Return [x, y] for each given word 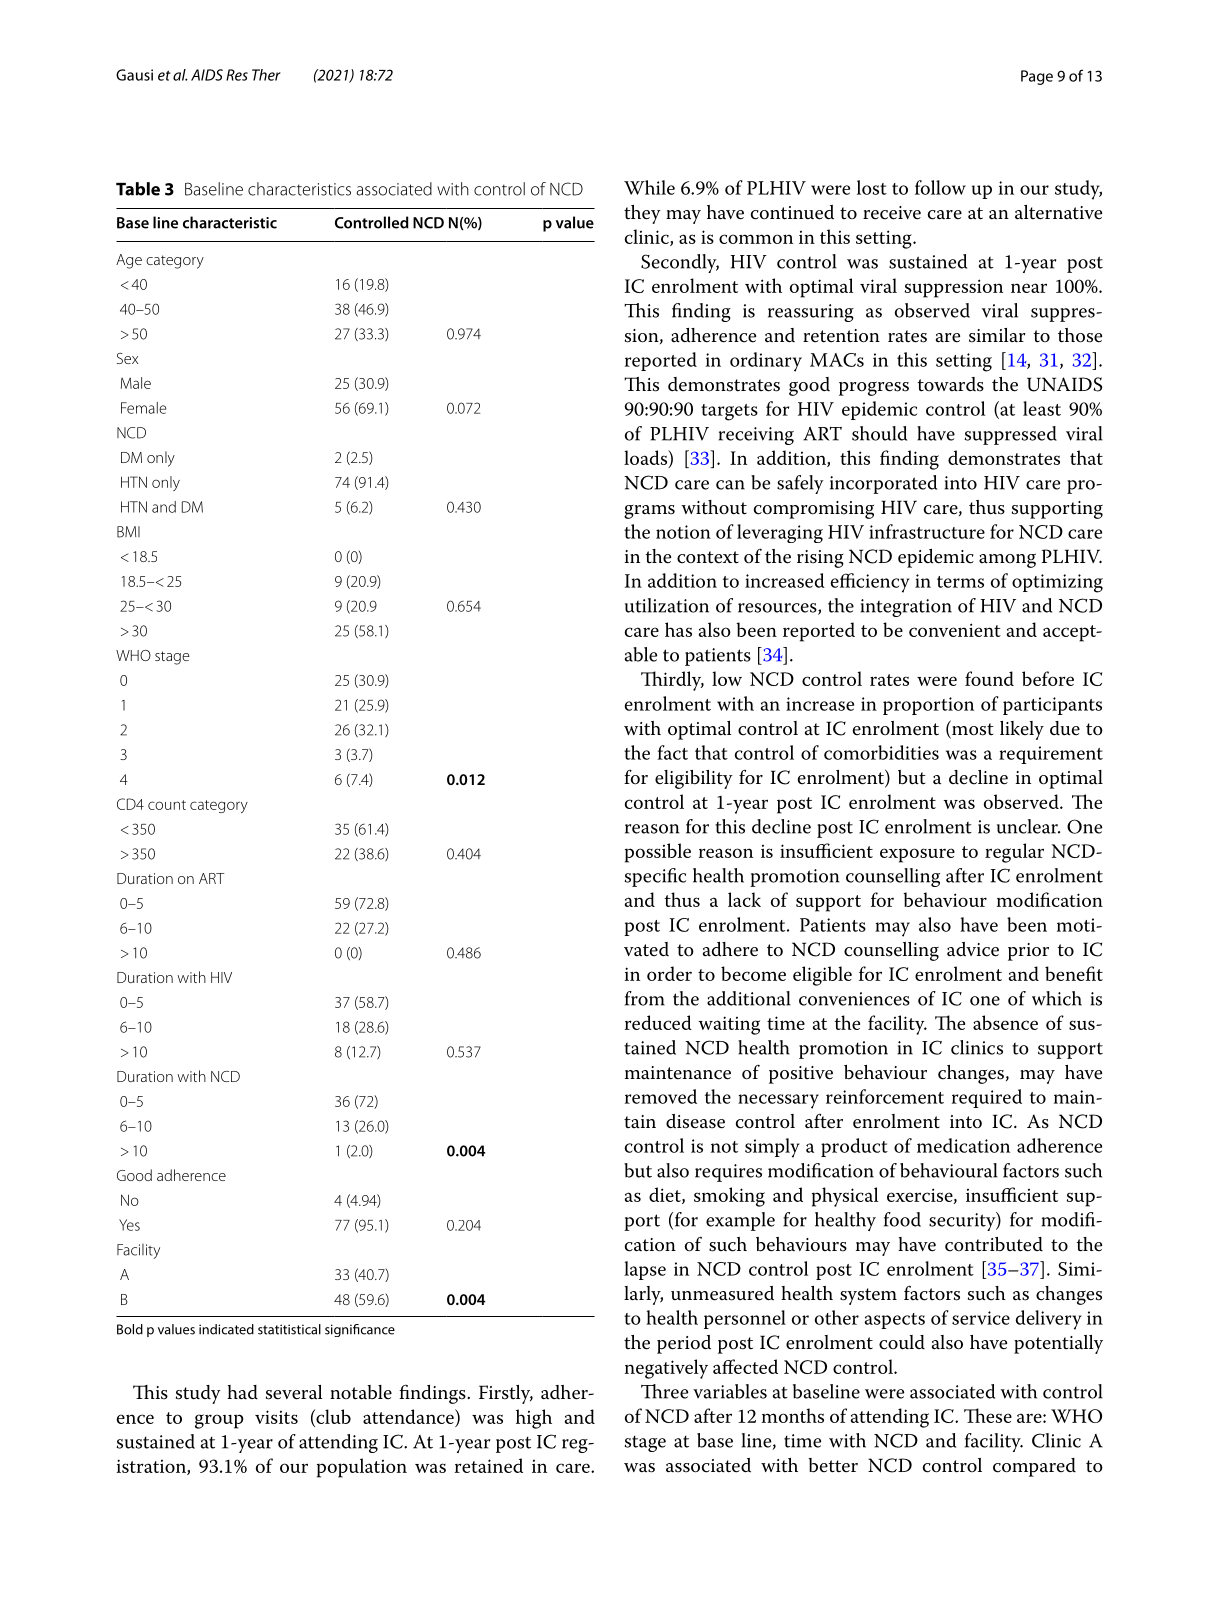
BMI [128, 532]
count [167, 805]
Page [1037, 77]
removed [661, 1096]
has [678, 629]
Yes [129, 1225]
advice [973, 949]
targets [729, 412]
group [219, 1421]
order [669, 973]
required [987, 1098]
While [649, 187]
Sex [127, 358]
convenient [955, 630]
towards [951, 384]
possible [658, 853]
